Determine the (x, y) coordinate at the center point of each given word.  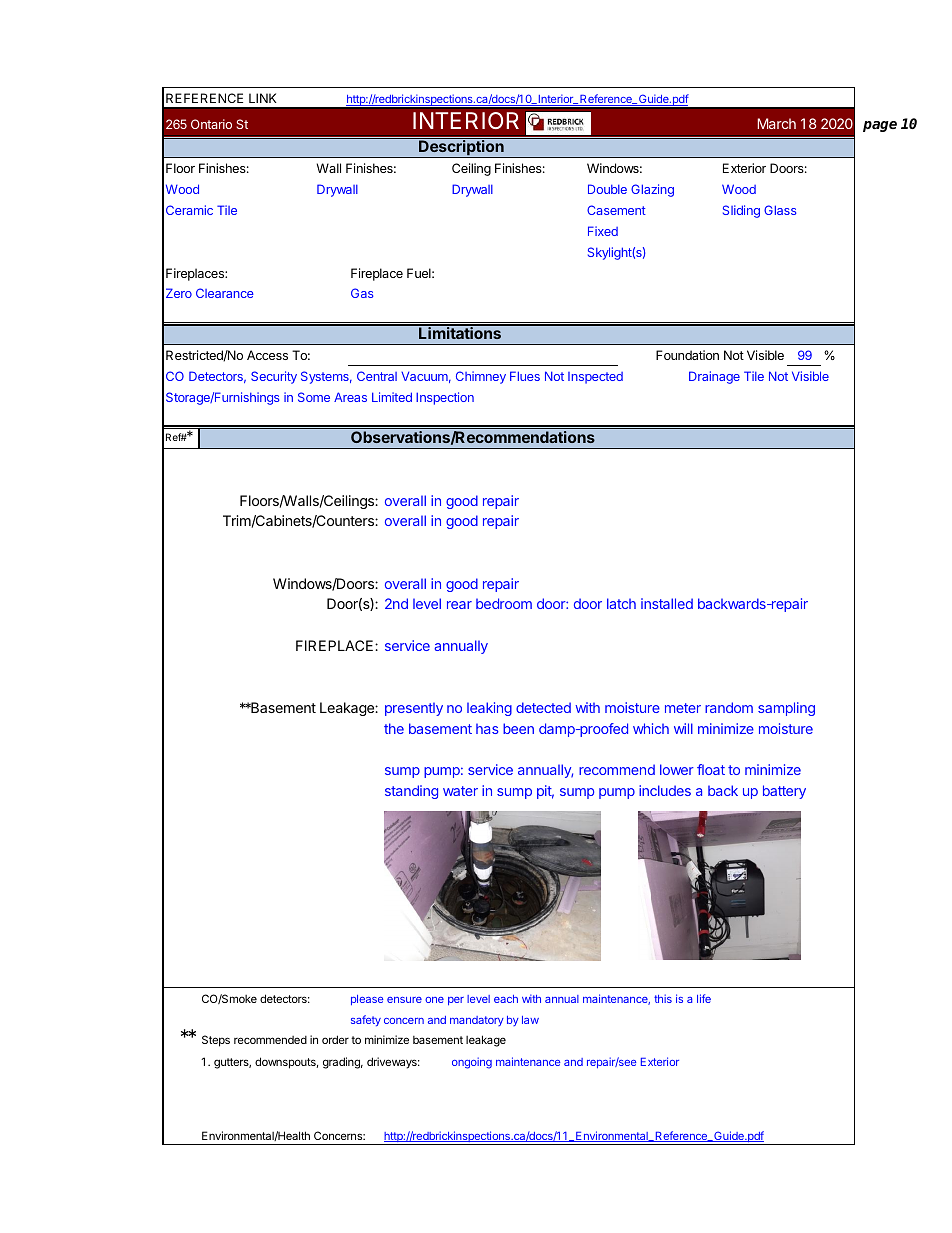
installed (667, 603)
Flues (525, 376)
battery (784, 792)
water (460, 791)
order (335, 1039)
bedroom (504, 603)
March (776, 123)
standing (411, 792)
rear (459, 605)
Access (267, 355)
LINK (263, 98)
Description (461, 149)
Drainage (714, 377)
